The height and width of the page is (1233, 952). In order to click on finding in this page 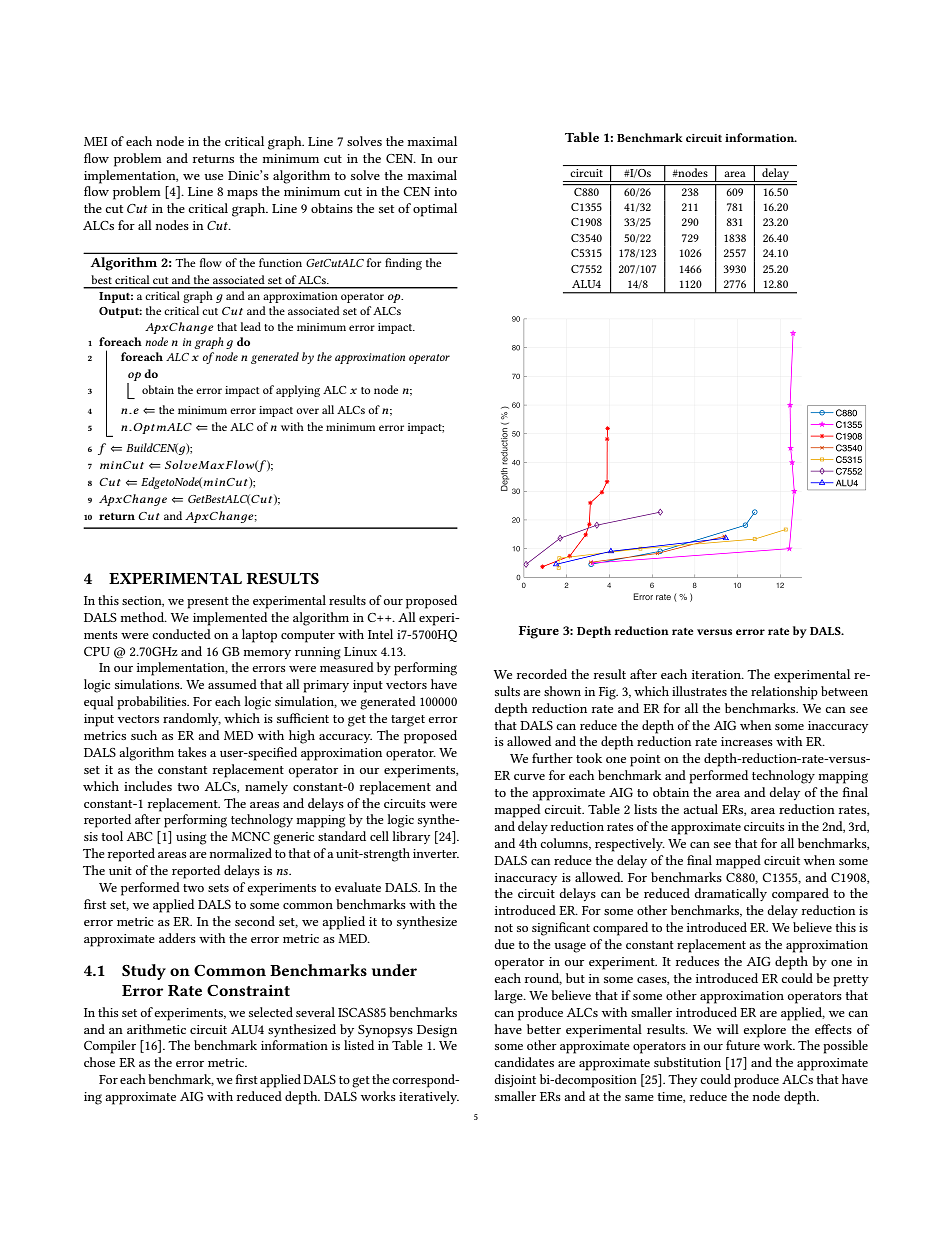, I will do `click(403, 264)`.
